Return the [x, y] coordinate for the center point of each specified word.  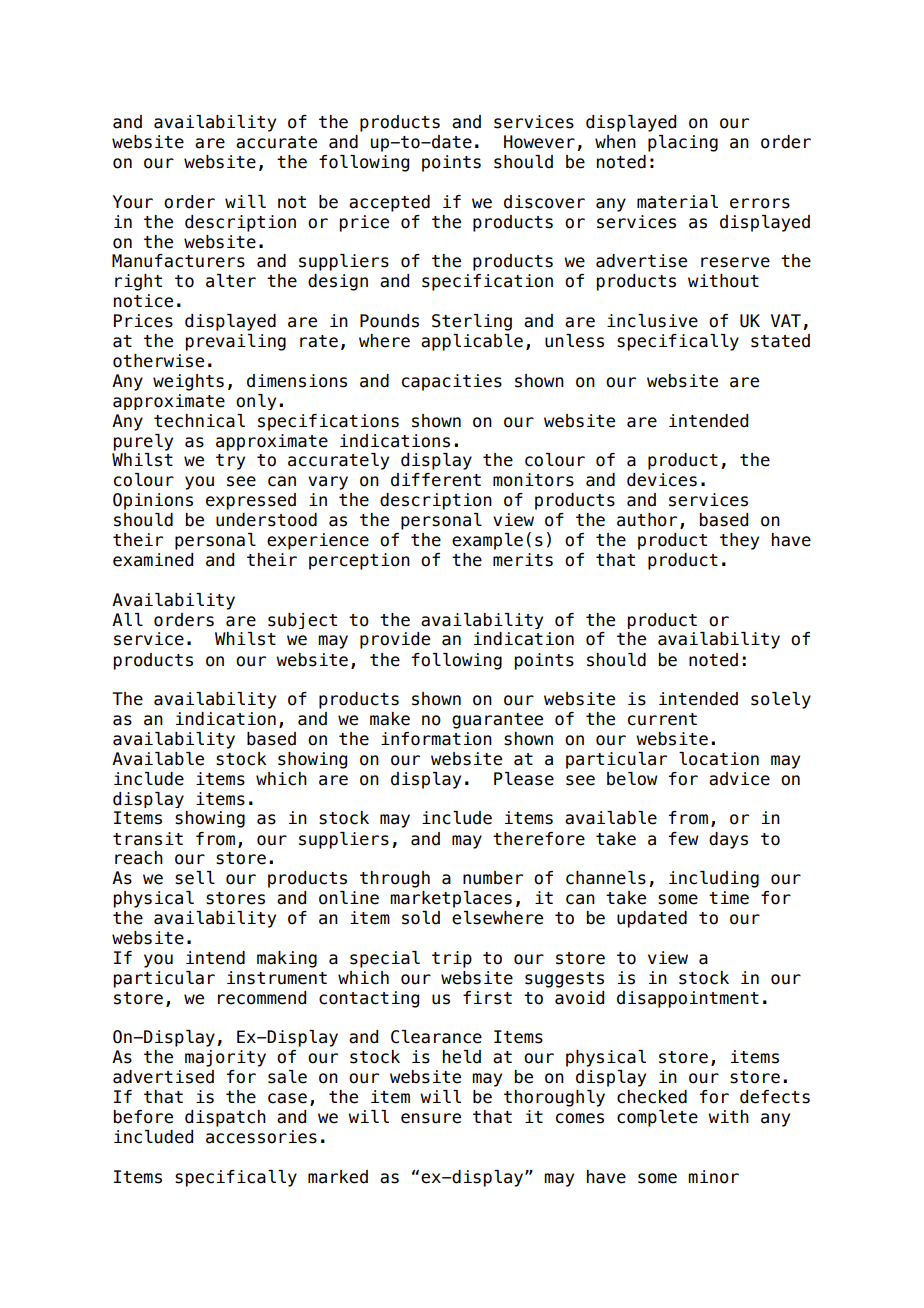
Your [133, 202]
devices [662, 480]
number [493, 878]
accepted [389, 203]
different [436, 480]
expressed [251, 501]
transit [148, 839]
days [728, 840]
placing [683, 143]
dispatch [225, 1118]
